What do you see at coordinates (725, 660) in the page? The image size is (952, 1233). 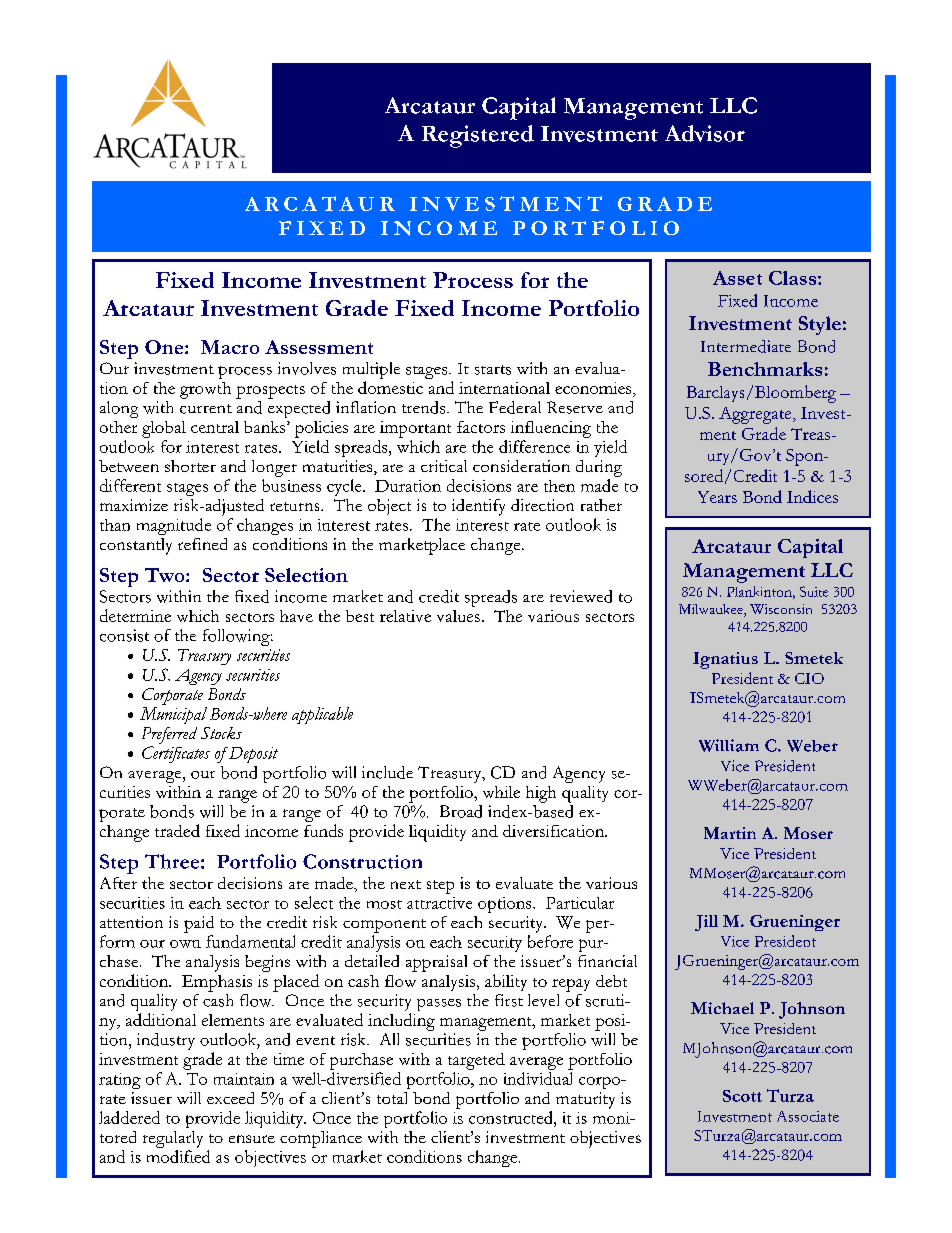 I see `Ignatius` at bounding box center [725, 660].
